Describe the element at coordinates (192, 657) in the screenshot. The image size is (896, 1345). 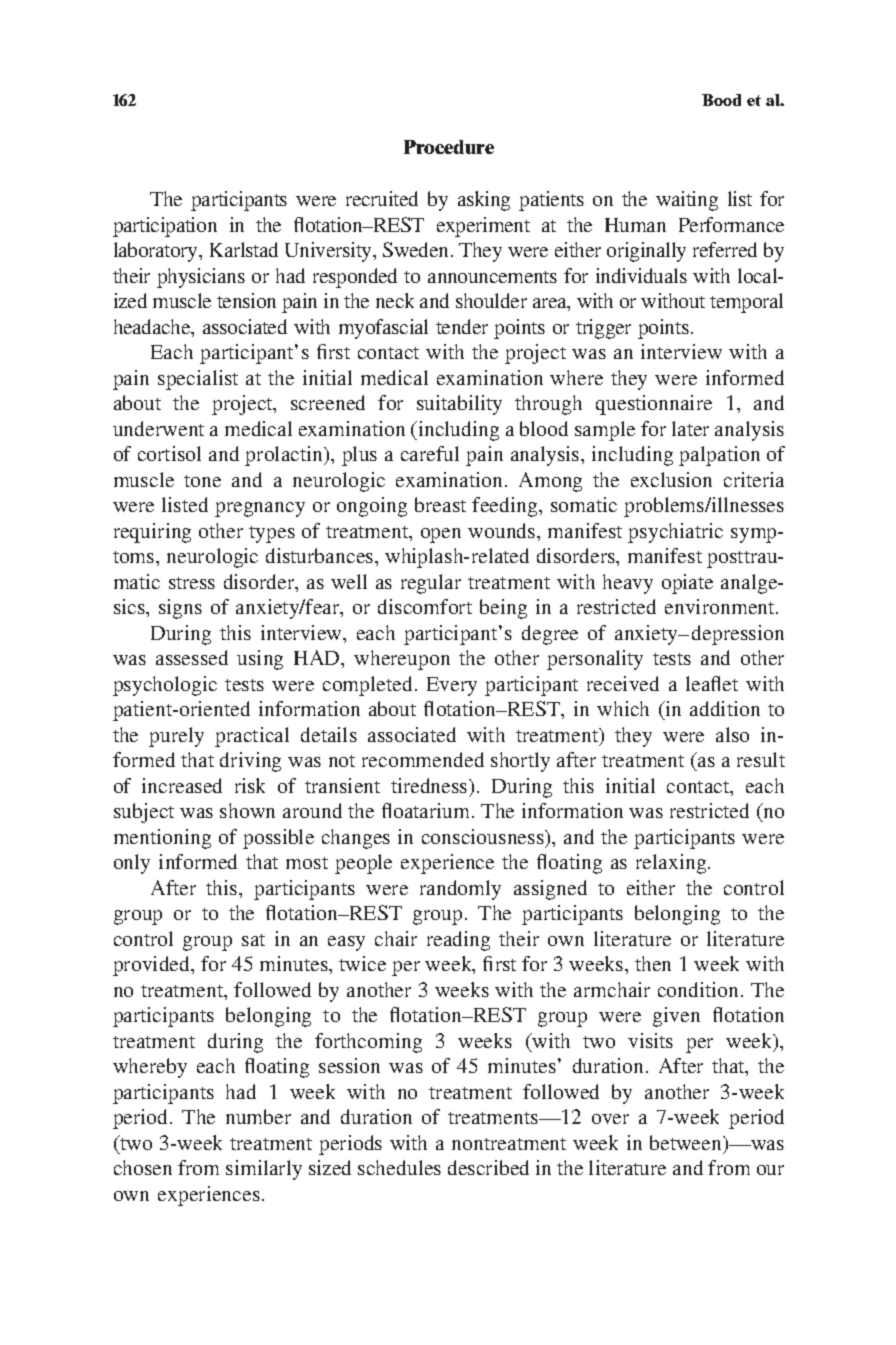
I see `assessed` at that location.
